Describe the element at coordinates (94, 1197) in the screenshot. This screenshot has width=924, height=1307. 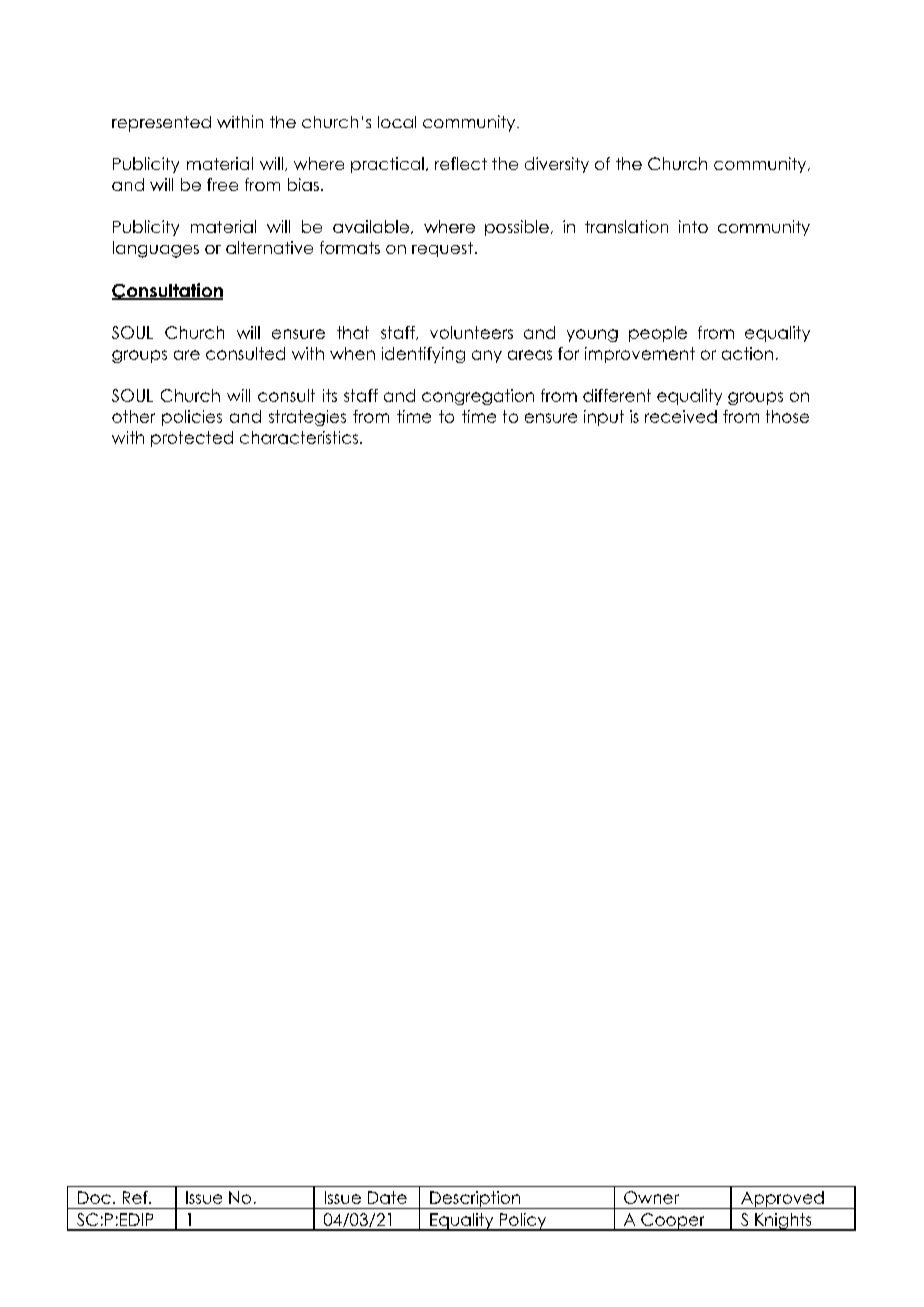
I see `Doc` at that location.
